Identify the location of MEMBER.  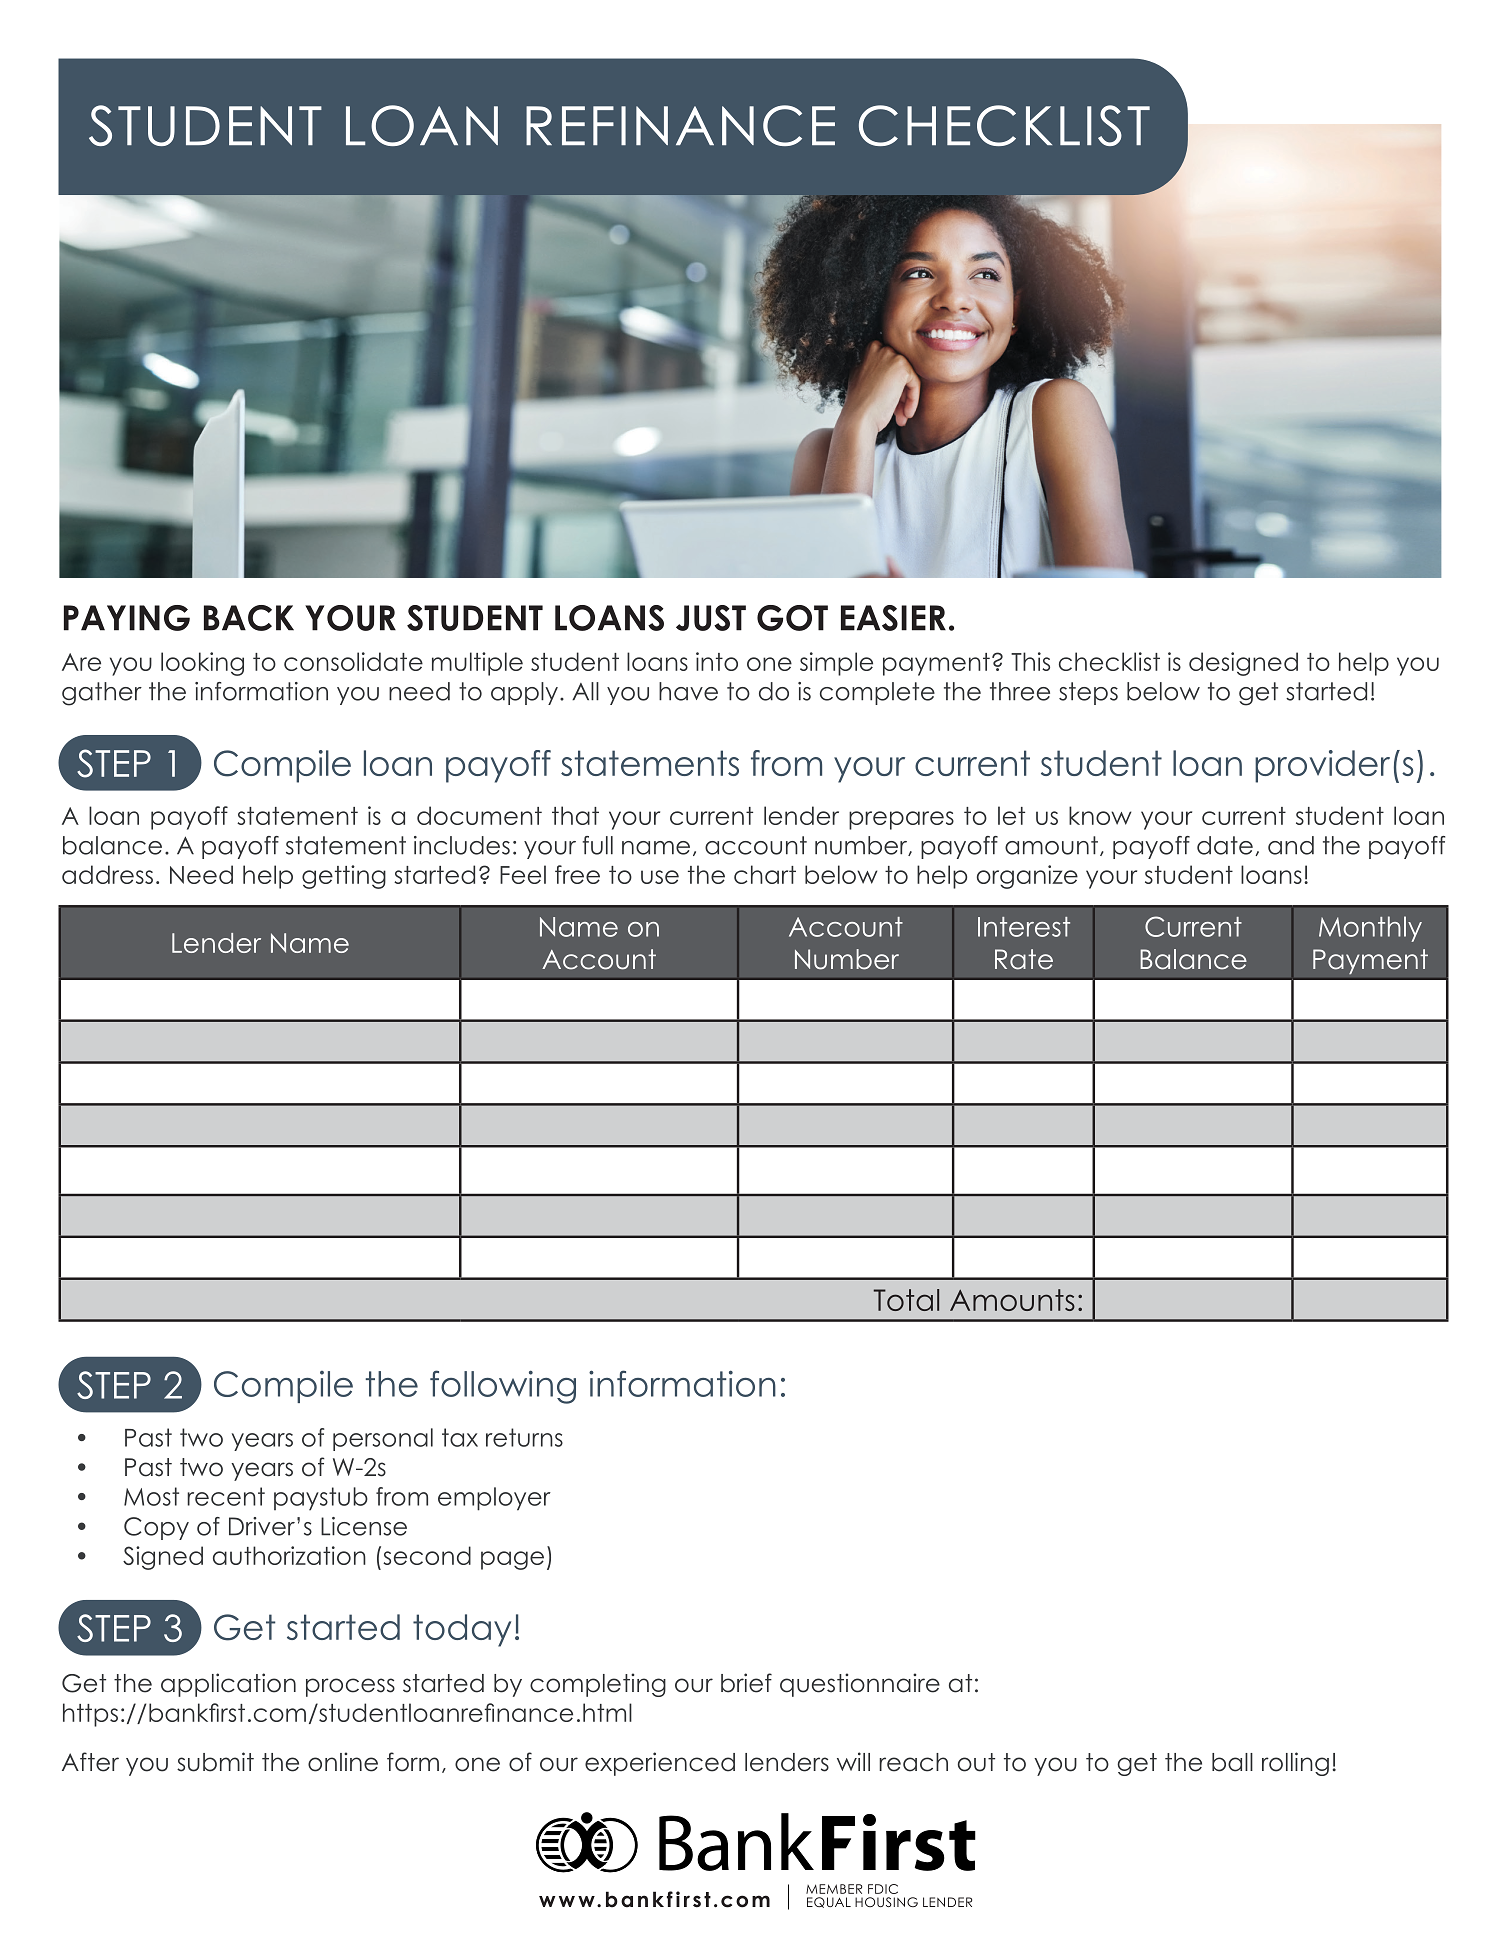
(834, 1889).
